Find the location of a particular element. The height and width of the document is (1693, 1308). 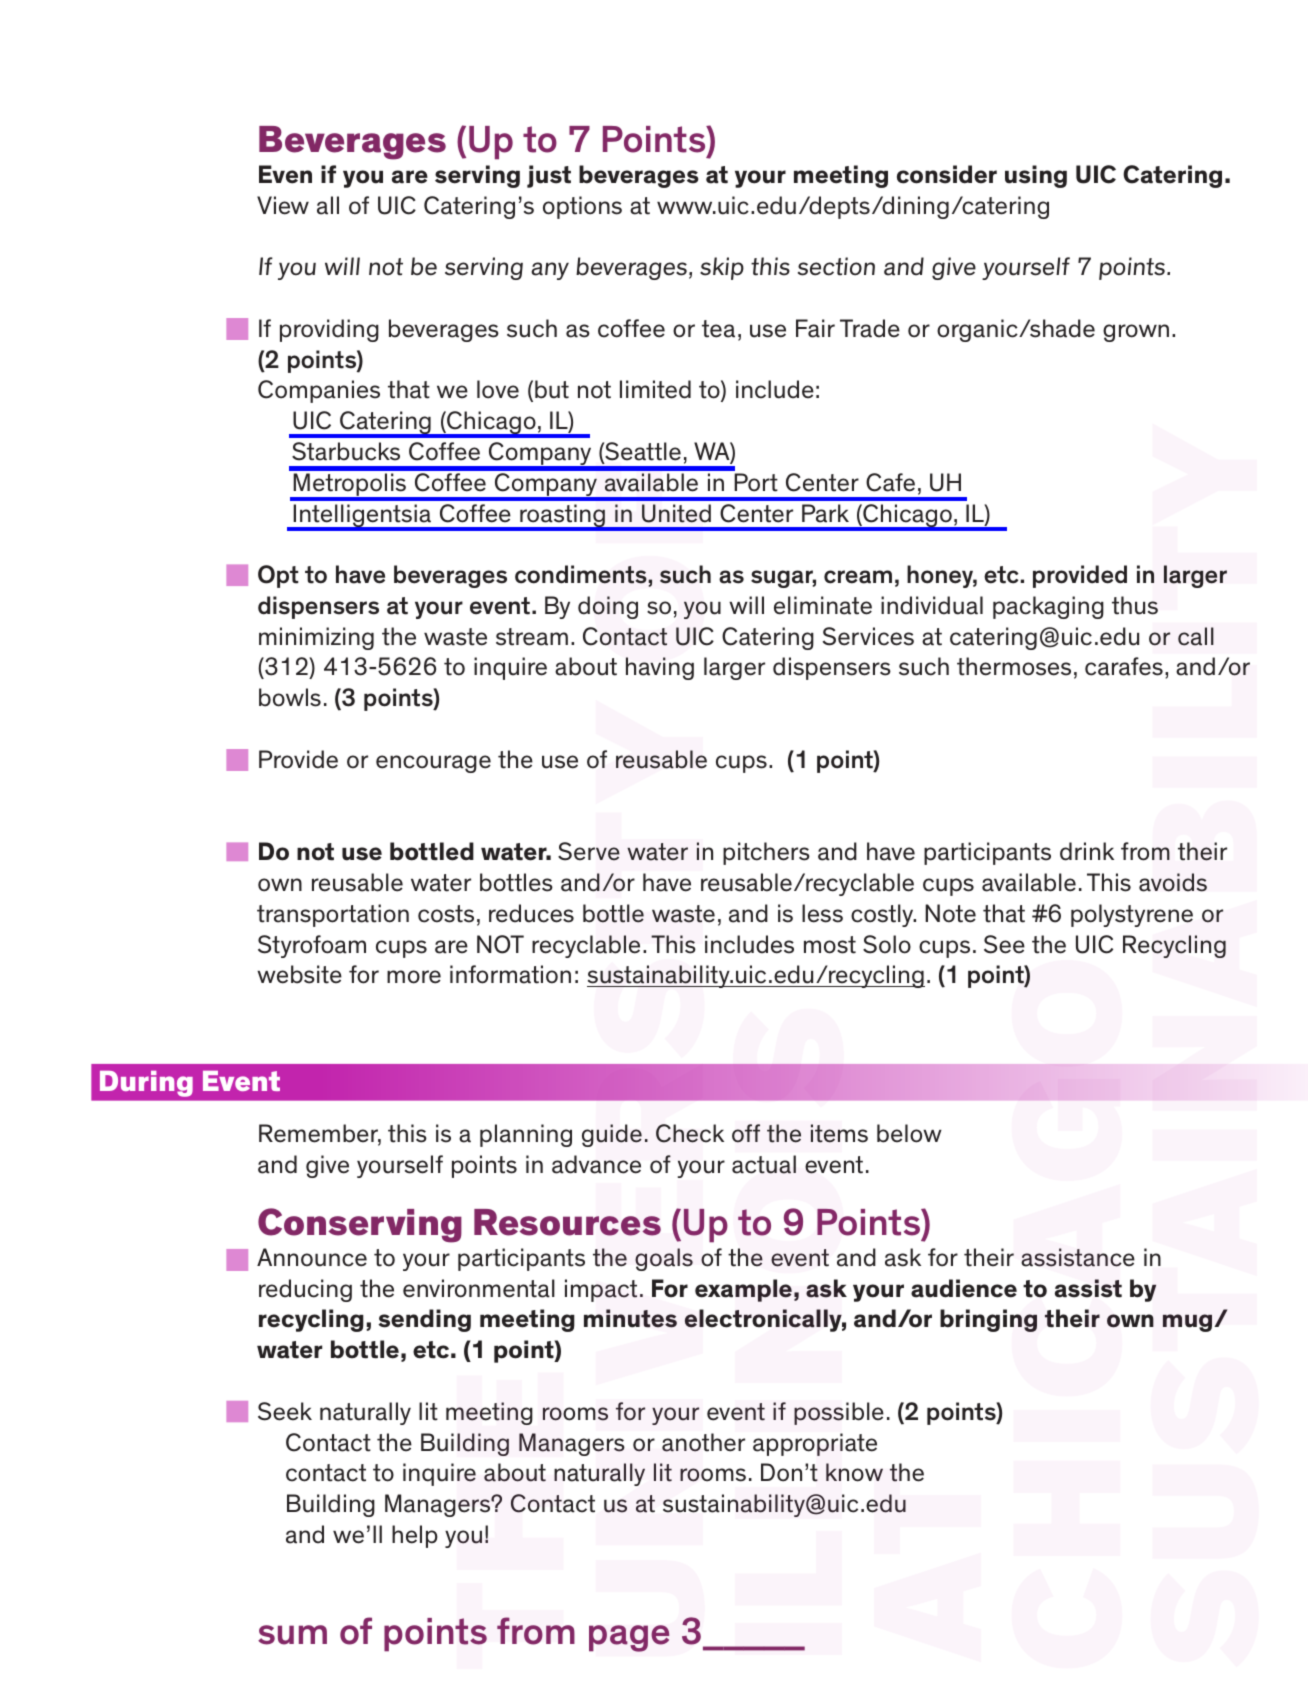

sum is located at coordinates (292, 1635).
